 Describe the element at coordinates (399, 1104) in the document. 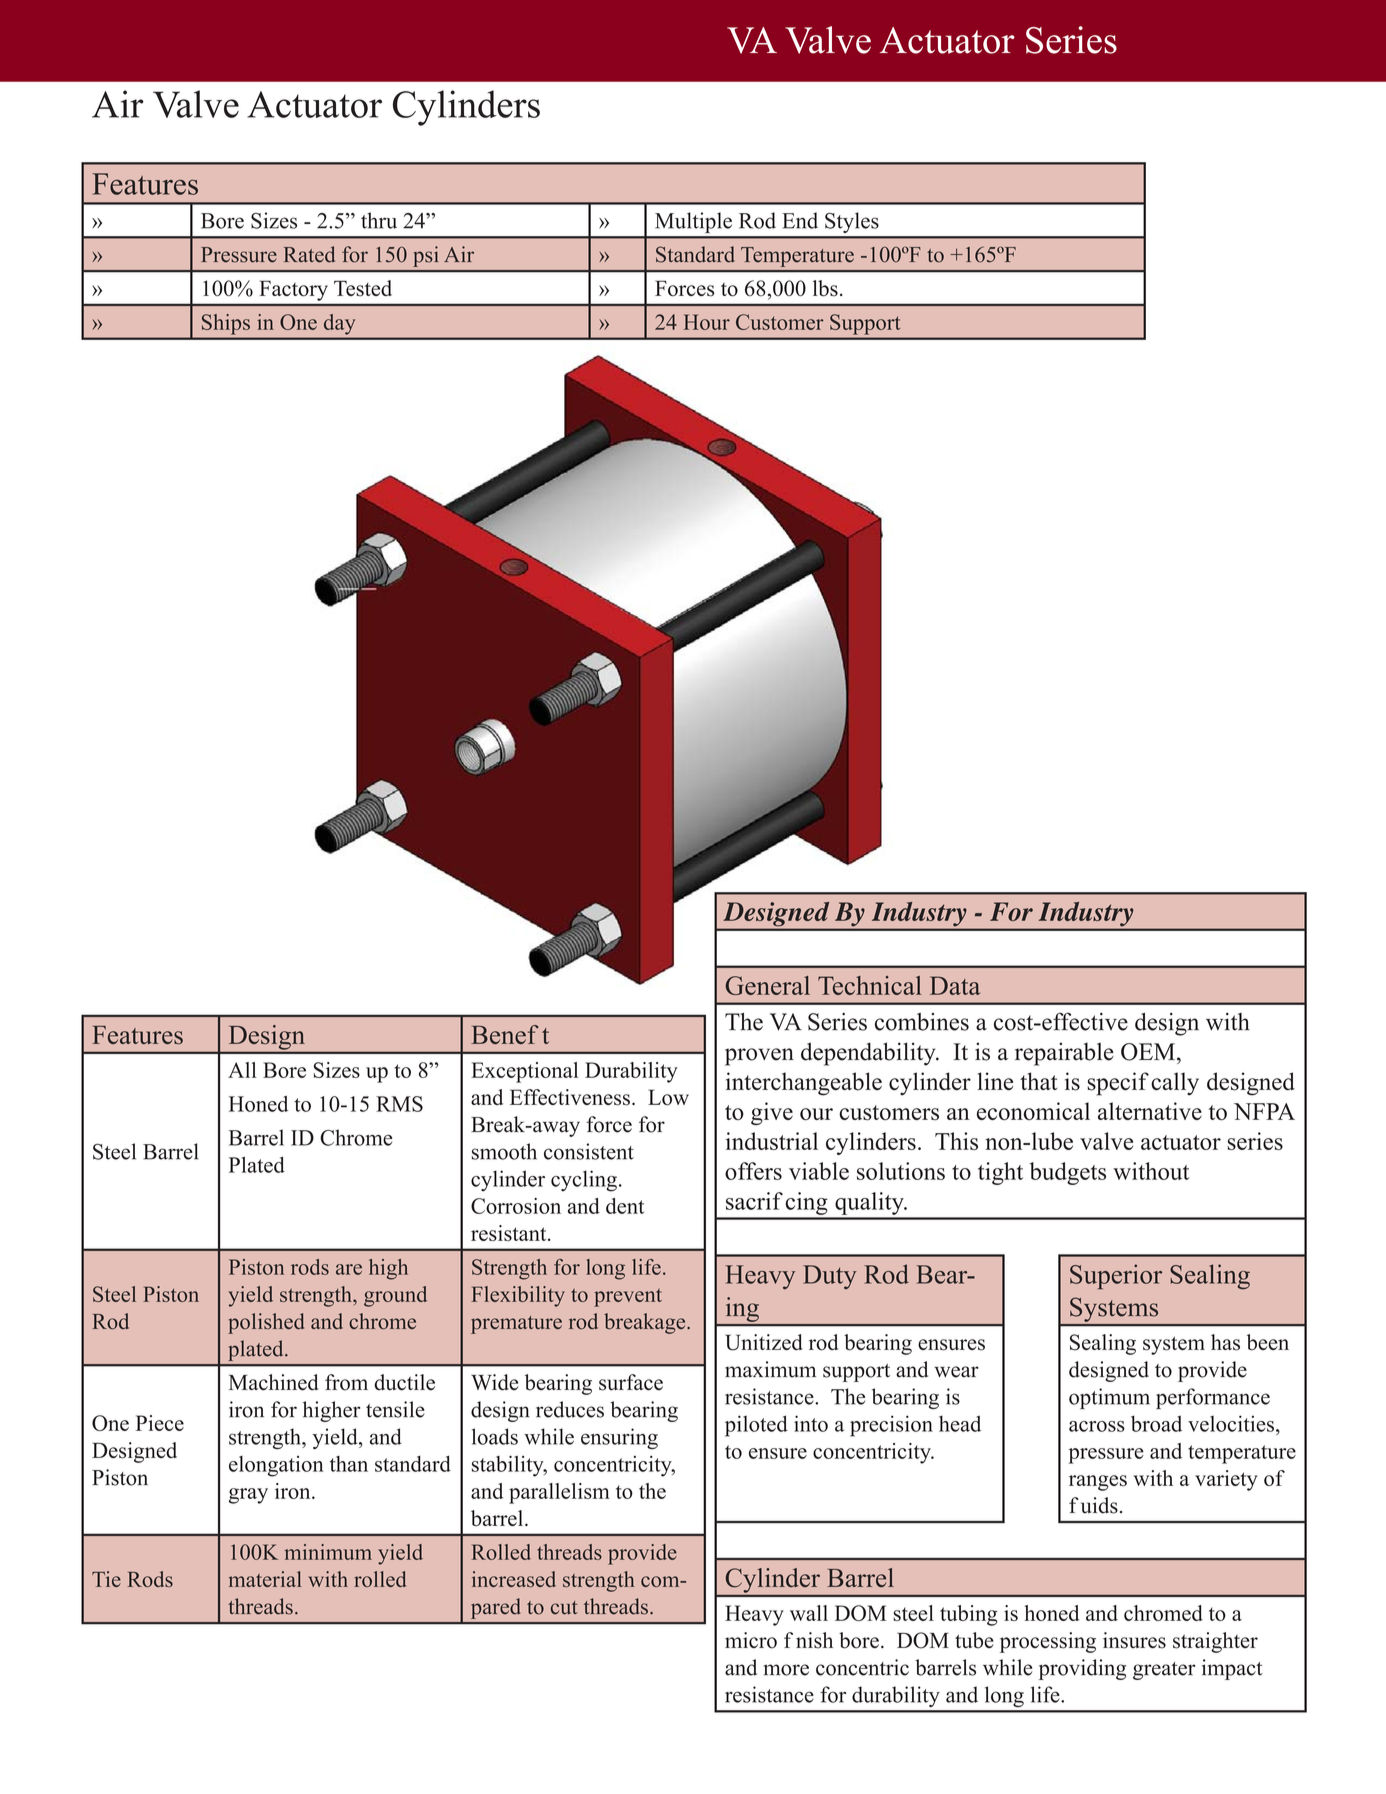

I see `RMS` at that location.
